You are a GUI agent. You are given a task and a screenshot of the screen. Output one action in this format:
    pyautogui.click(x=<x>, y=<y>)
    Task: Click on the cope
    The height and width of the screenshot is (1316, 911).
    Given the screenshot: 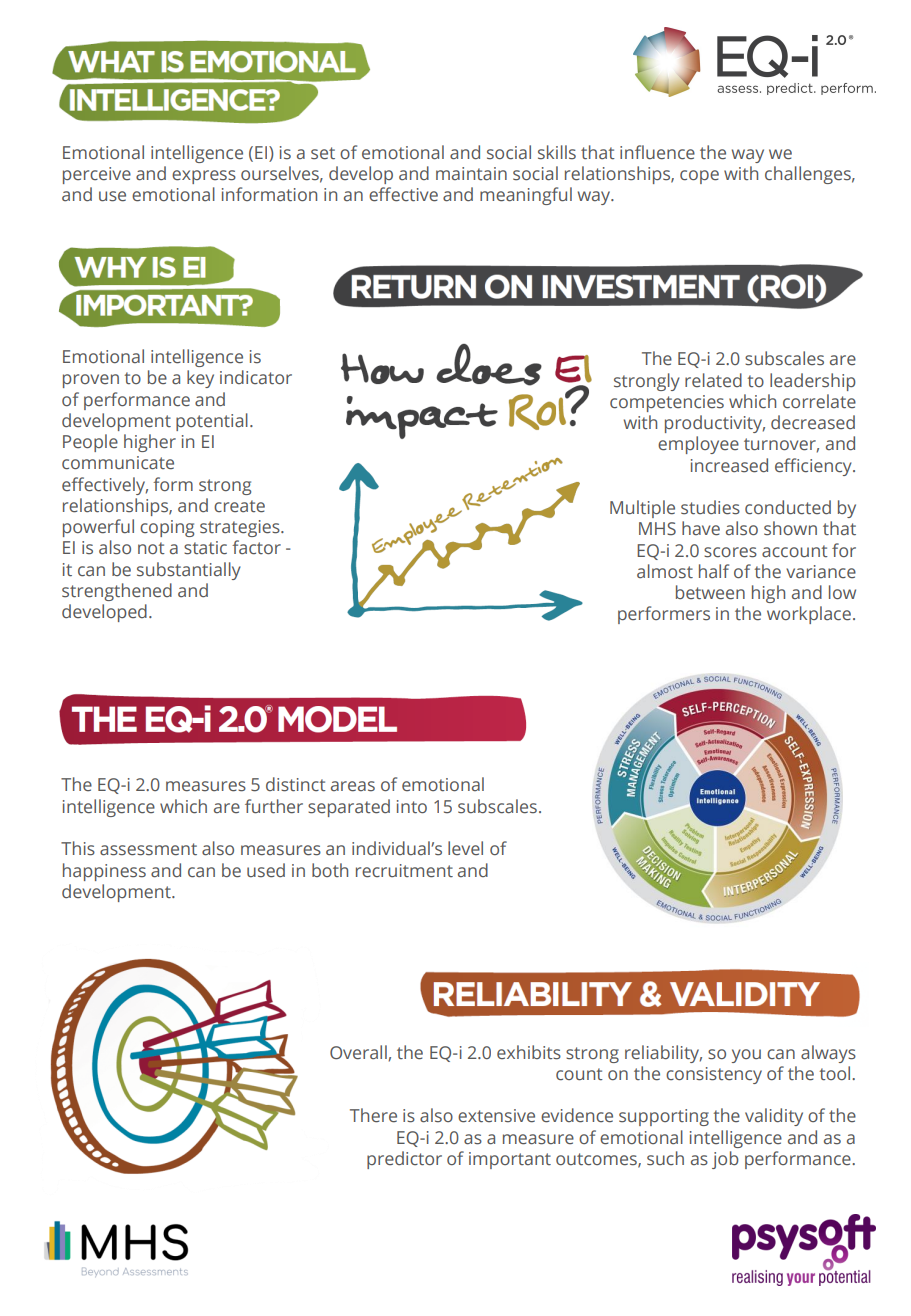 What is the action you would take?
    pyautogui.click(x=699, y=177)
